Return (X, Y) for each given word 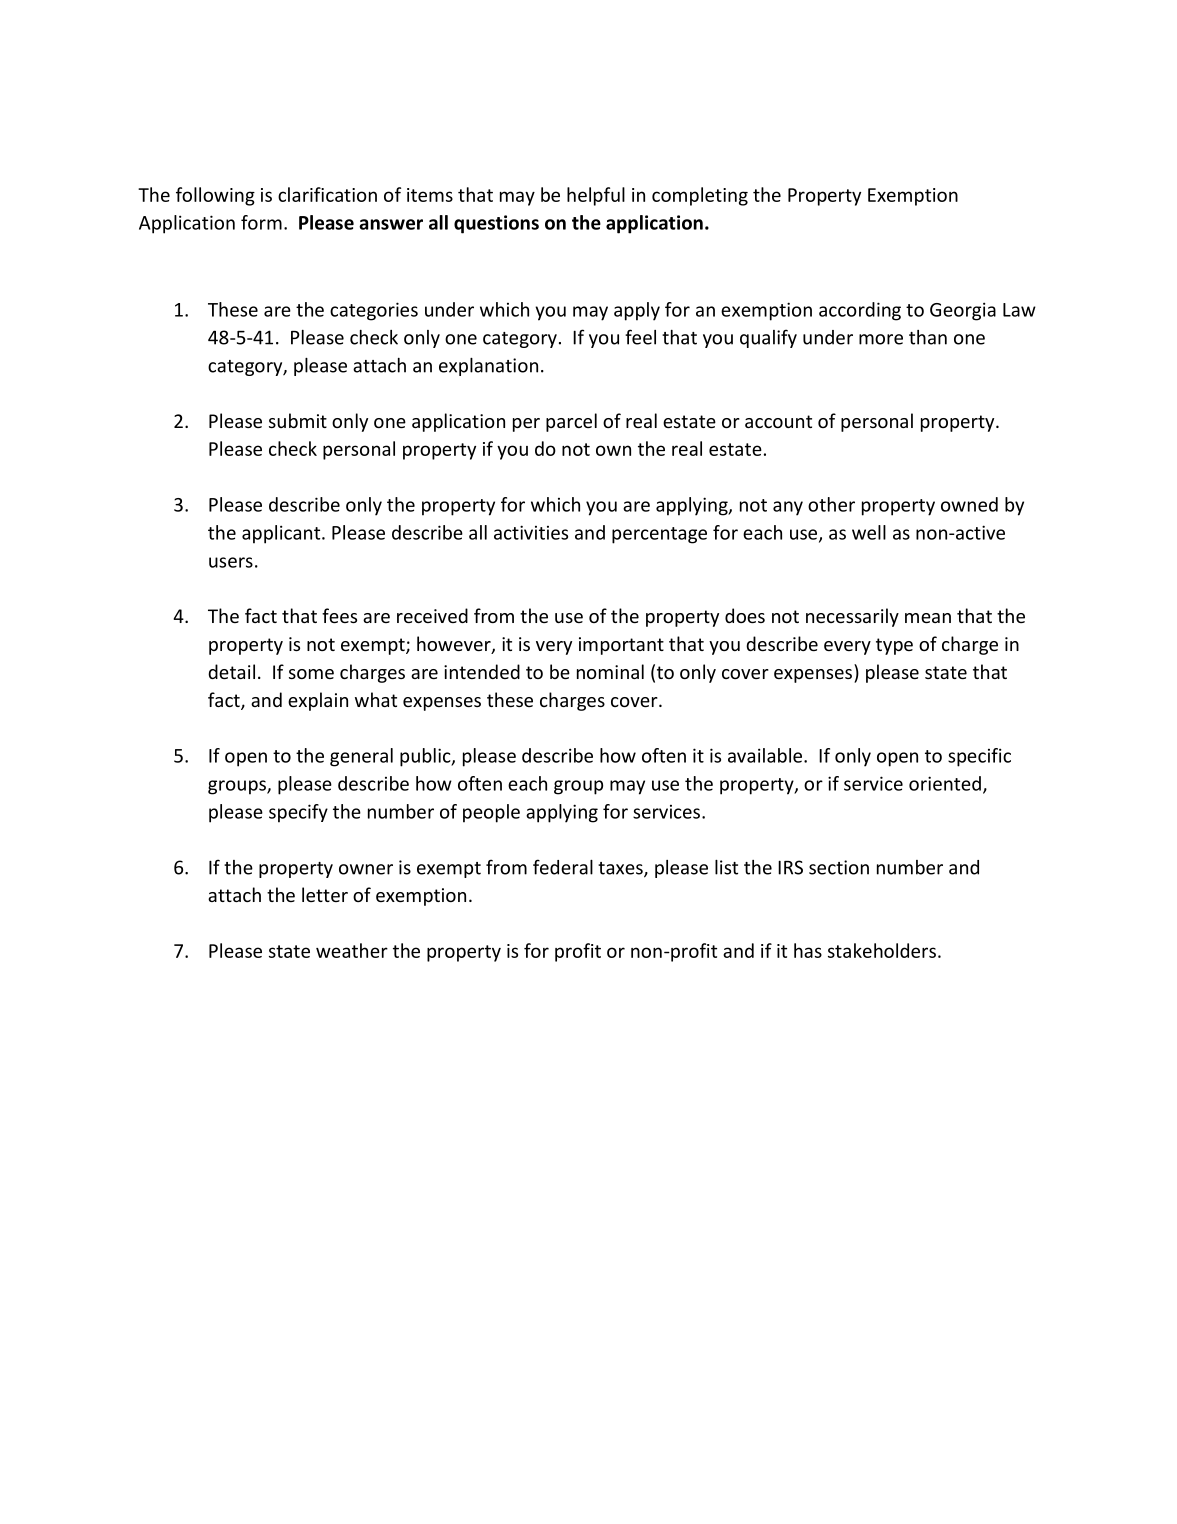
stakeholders (882, 950)
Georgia (963, 311)
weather (352, 950)
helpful (596, 196)
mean (928, 618)
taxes (621, 869)
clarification (327, 194)
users (231, 562)
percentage (659, 535)
